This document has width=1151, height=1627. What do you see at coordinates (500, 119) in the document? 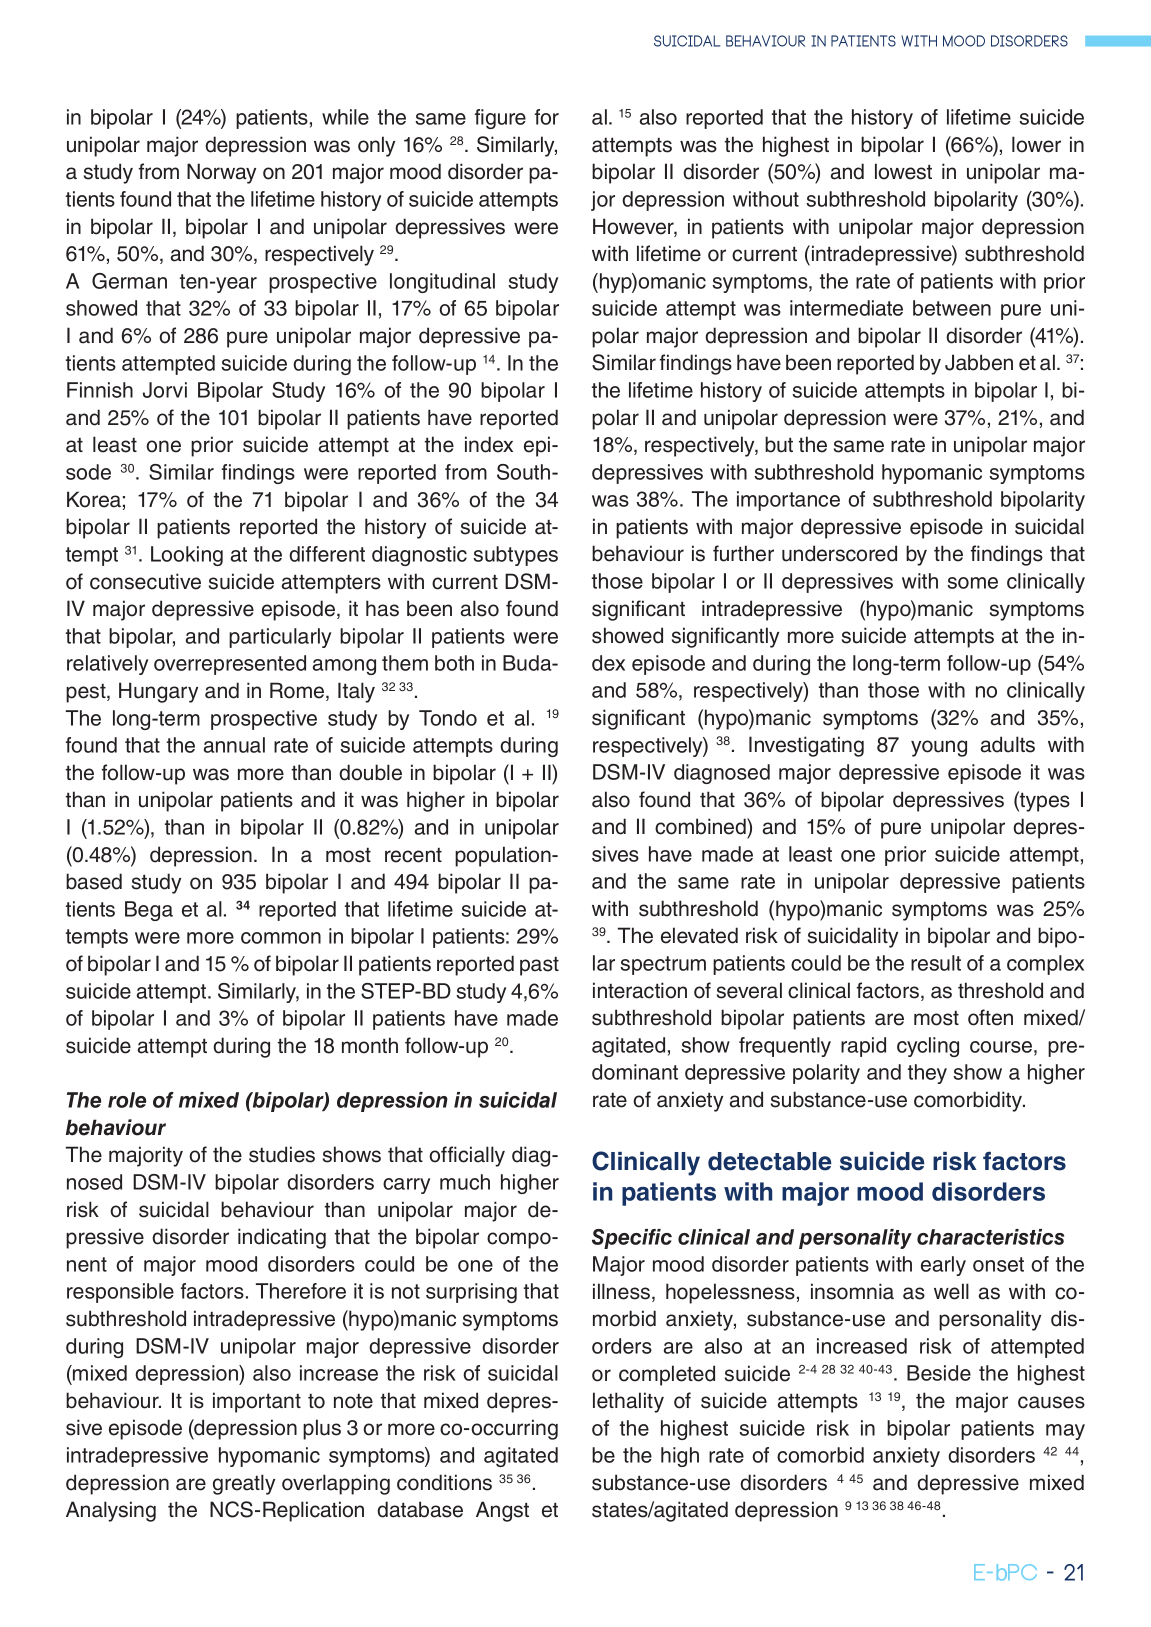
I see `figure` at bounding box center [500, 119].
